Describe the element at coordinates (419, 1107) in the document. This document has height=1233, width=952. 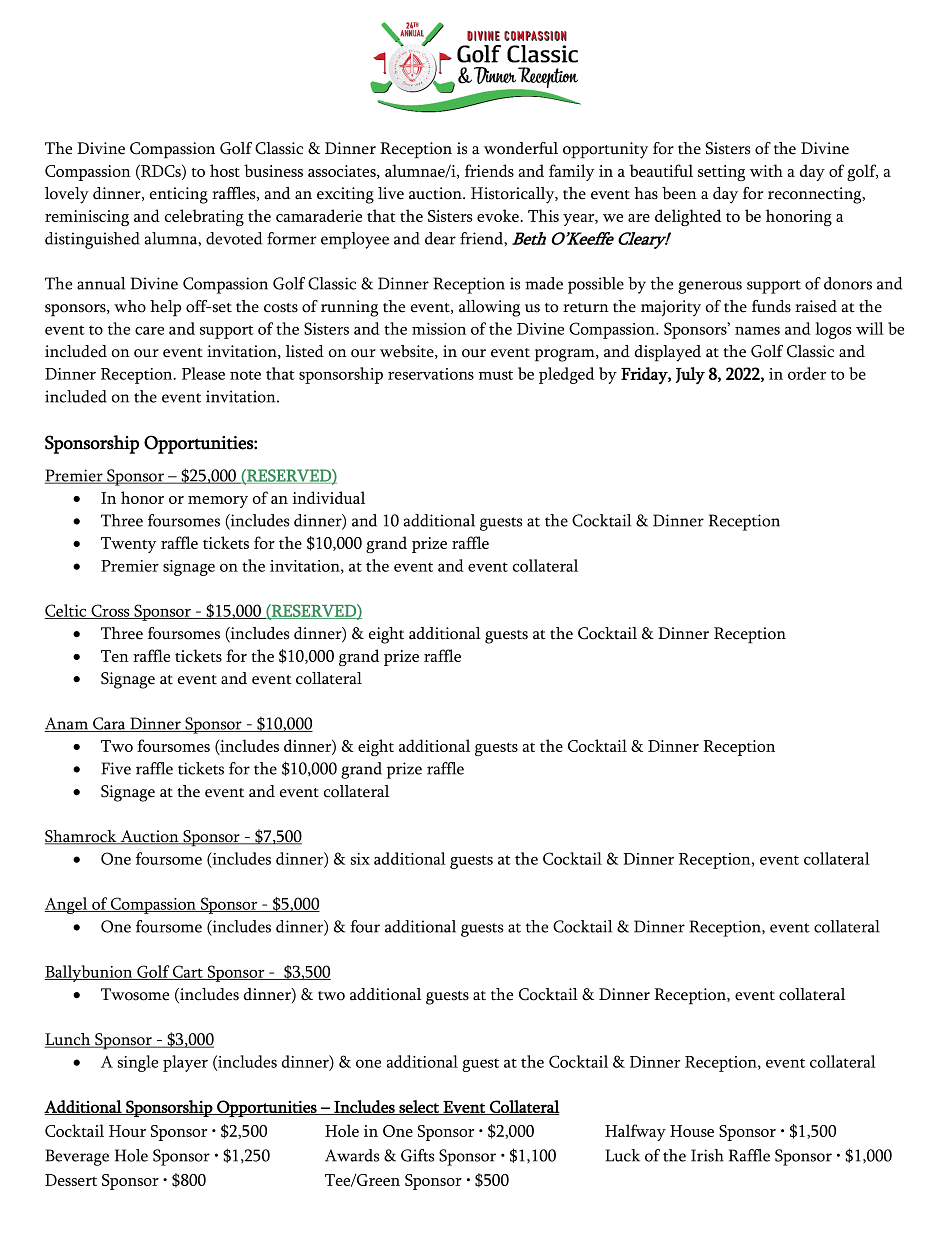
I see `select` at that location.
